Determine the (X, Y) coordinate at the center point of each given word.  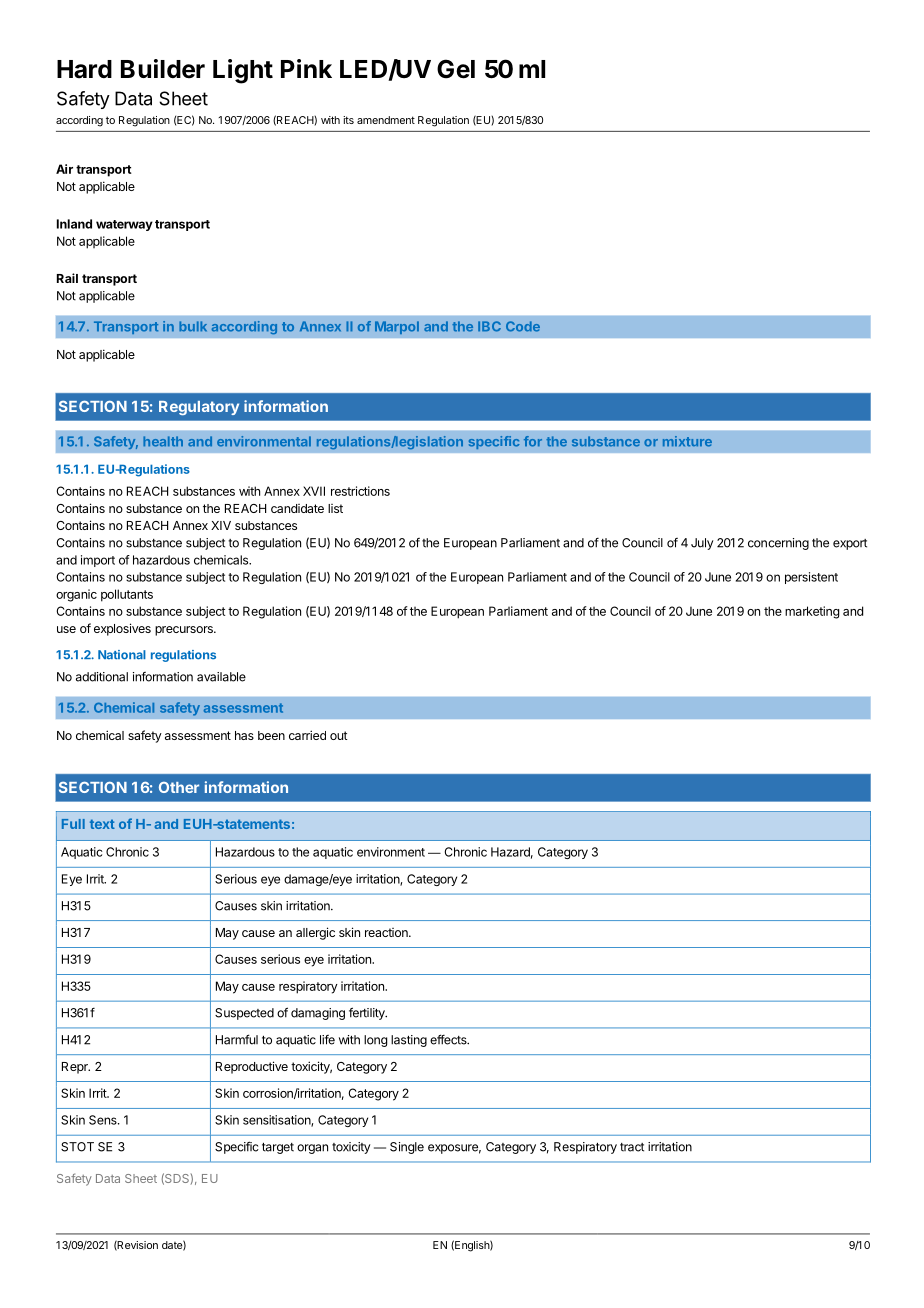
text (102, 824)
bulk (193, 326)
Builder (163, 69)
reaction (387, 932)
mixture (687, 441)
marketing (812, 612)
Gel (456, 69)
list (335, 508)
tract (632, 1147)
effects (449, 1039)
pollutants (127, 595)
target (278, 1148)
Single (407, 1148)
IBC (489, 326)
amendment (386, 120)
